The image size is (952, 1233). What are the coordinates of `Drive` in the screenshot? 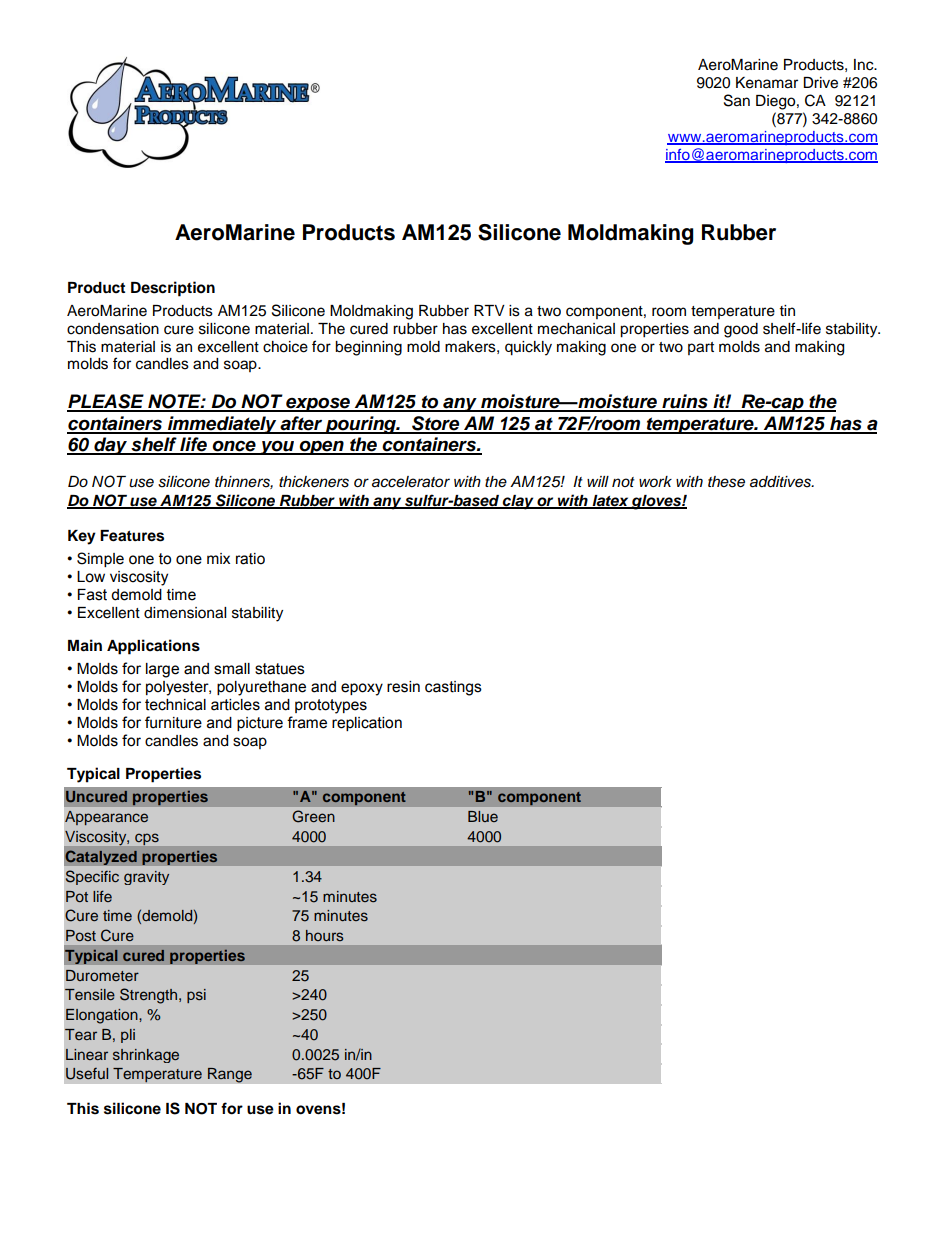 It's located at (820, 83).
